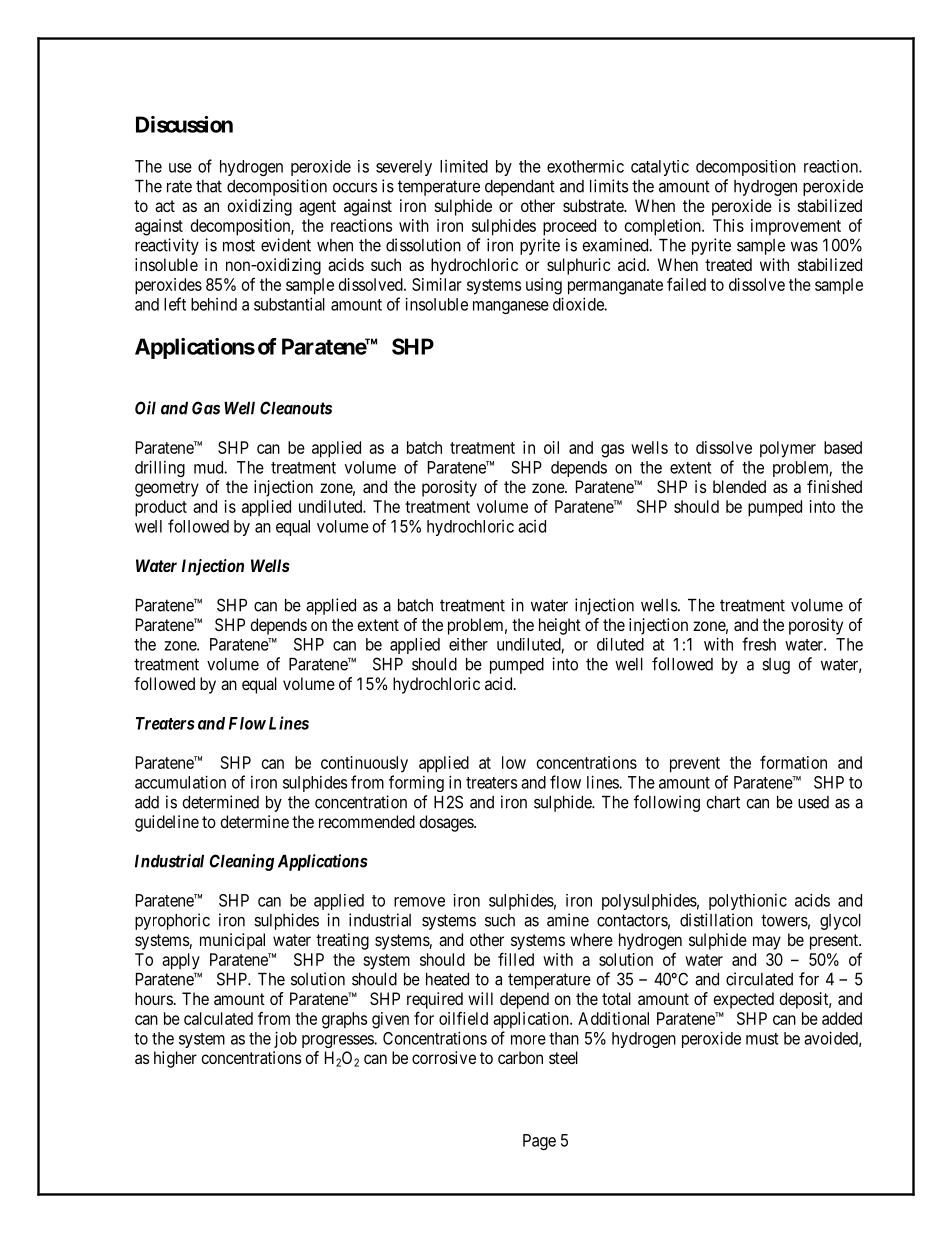 The image size is (952, 1233). Describe the element at coordinates (209, 186) in the screenshot. I see `that` at that location.
